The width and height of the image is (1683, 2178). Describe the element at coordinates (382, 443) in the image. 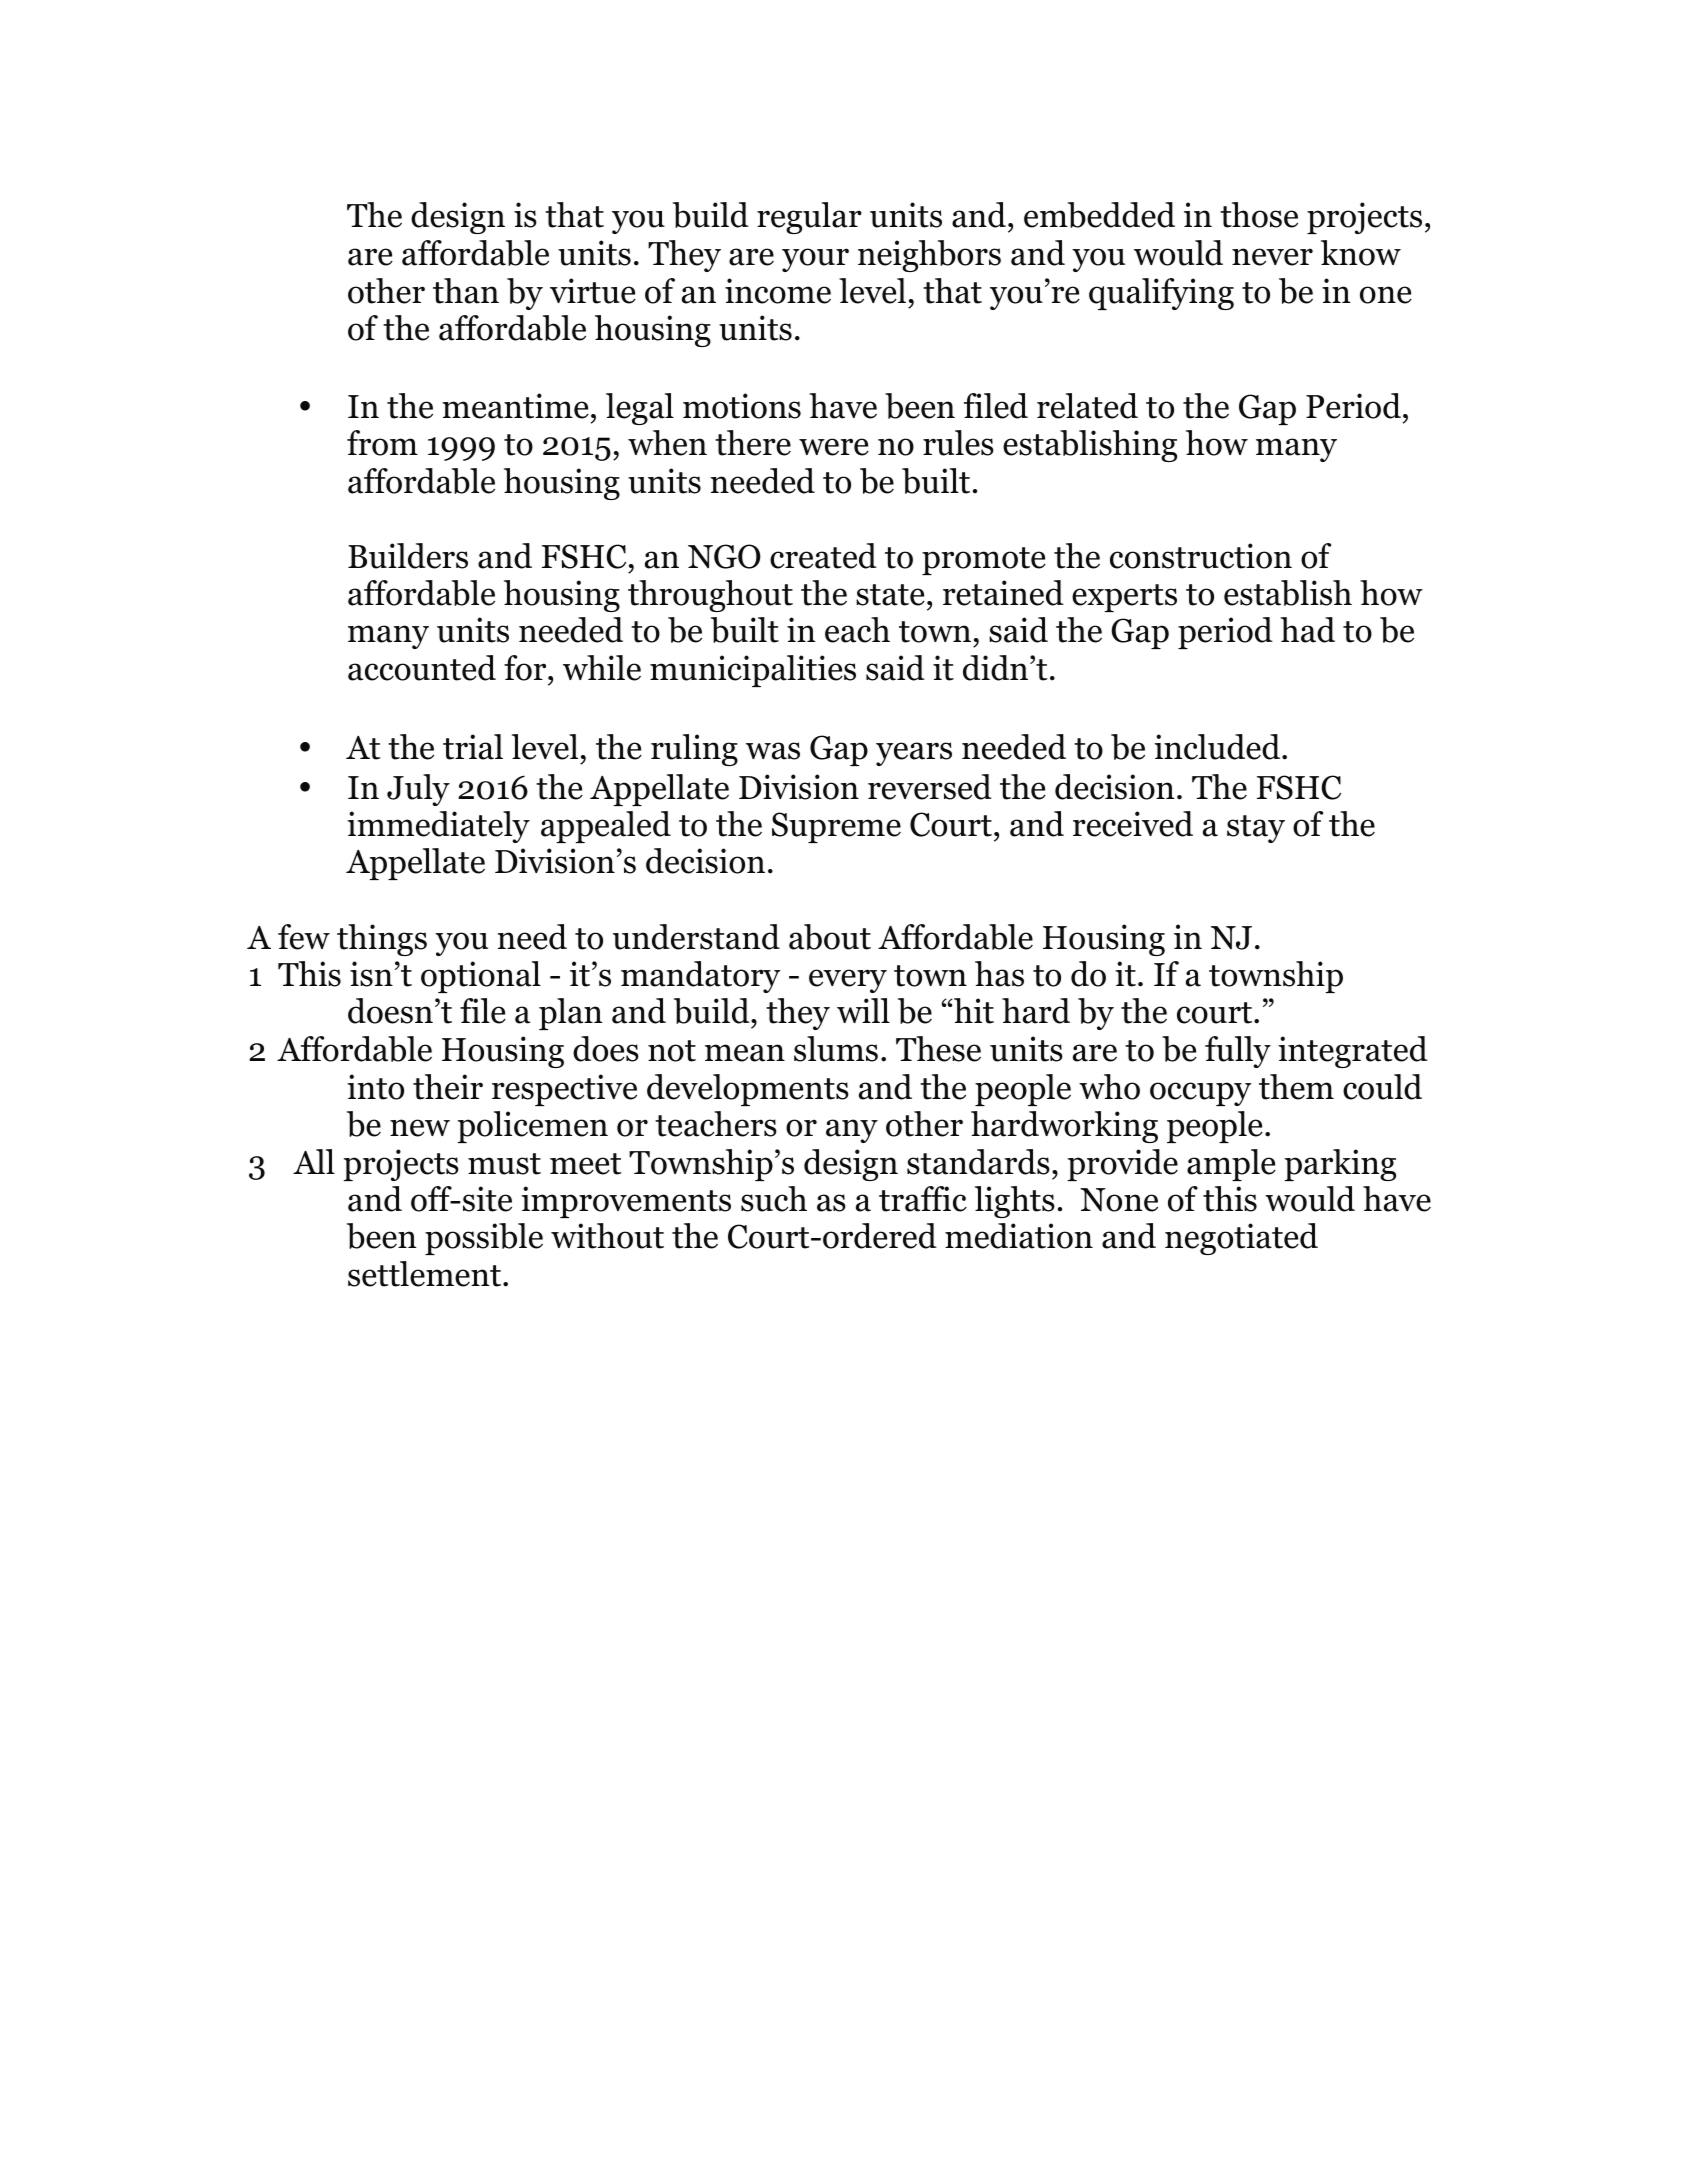

I see `from` at that location.
